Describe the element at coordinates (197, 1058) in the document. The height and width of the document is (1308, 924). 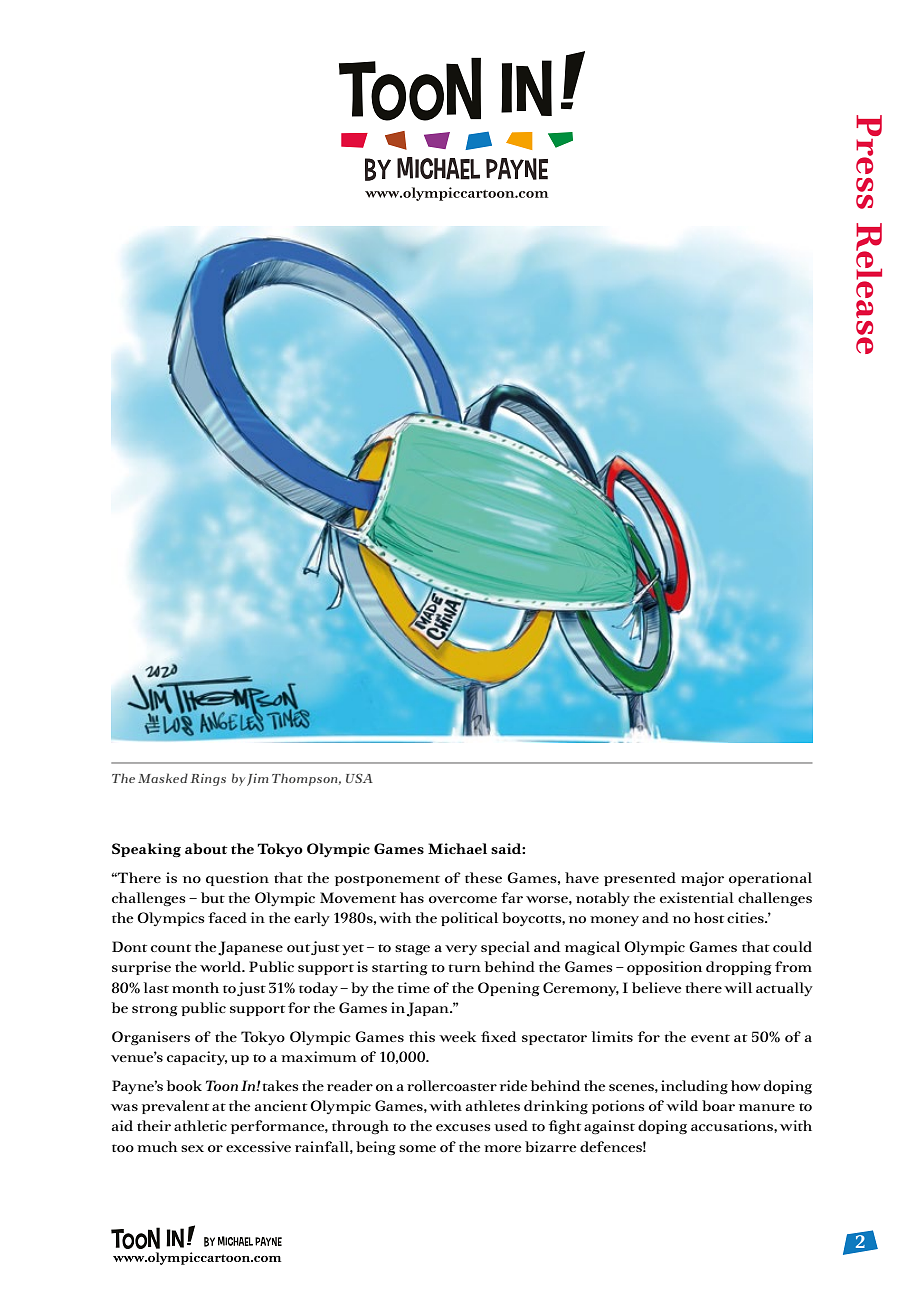
I see `capacity` at that location.
